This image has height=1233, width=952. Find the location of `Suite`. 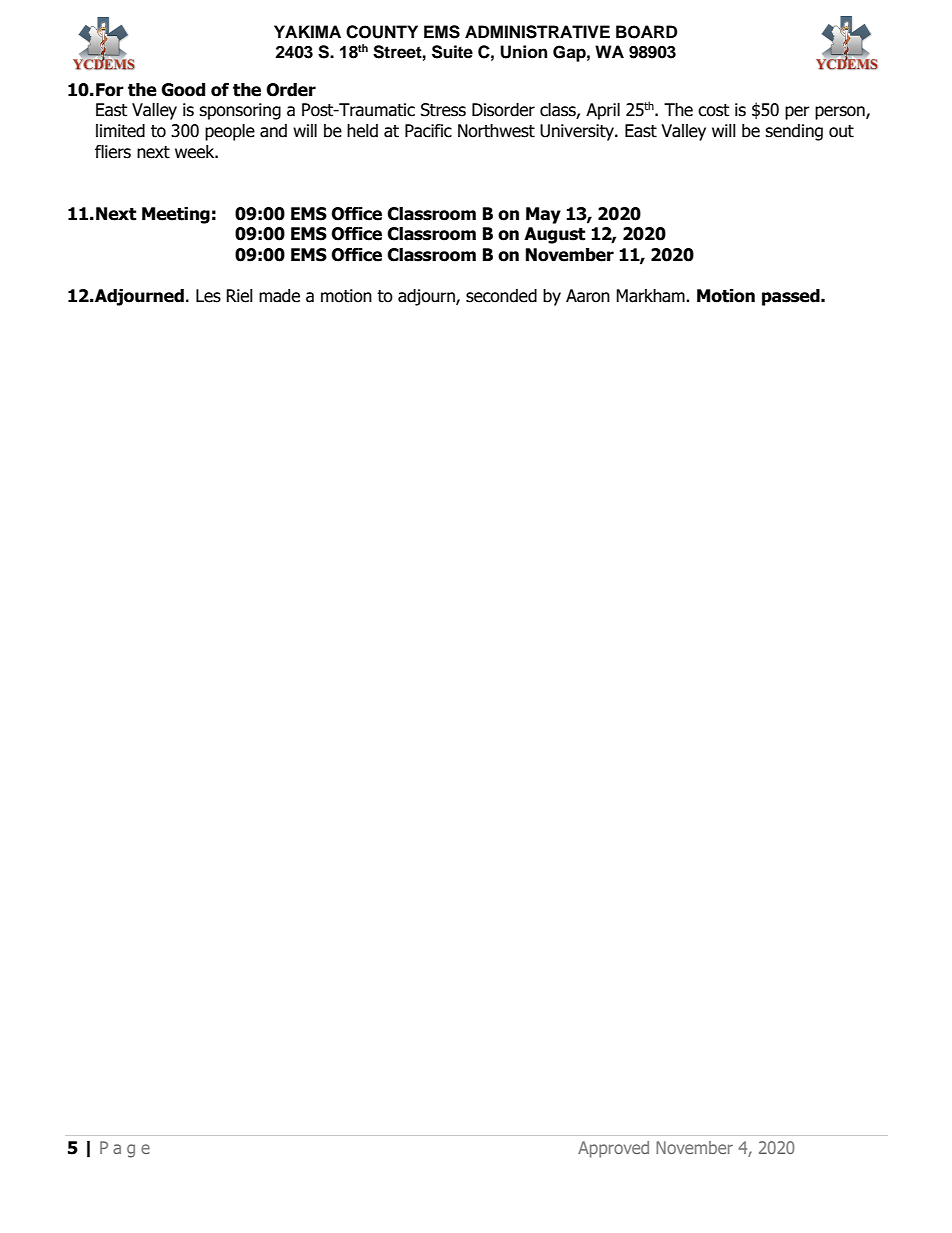

Suite is located at coordinates (452, 52).
